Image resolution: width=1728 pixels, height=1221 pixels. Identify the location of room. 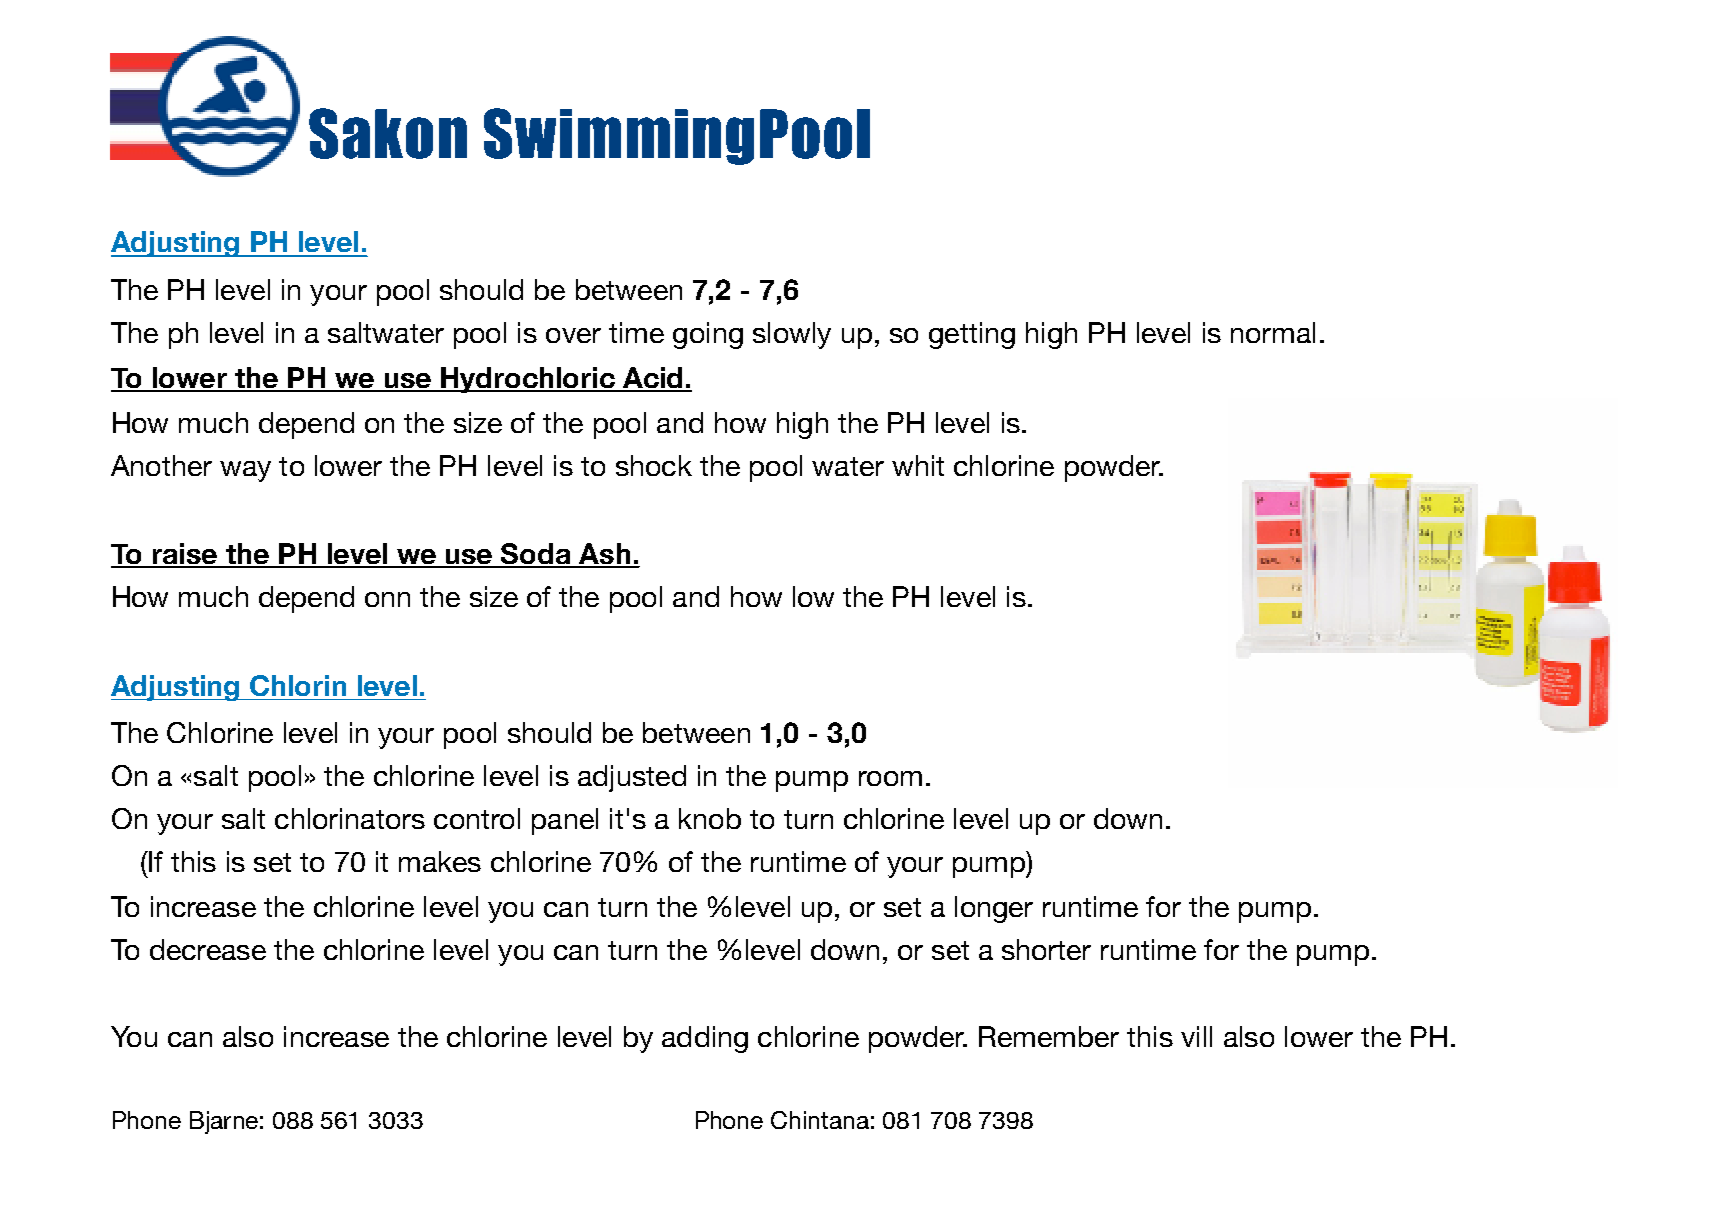
(890, 778).
